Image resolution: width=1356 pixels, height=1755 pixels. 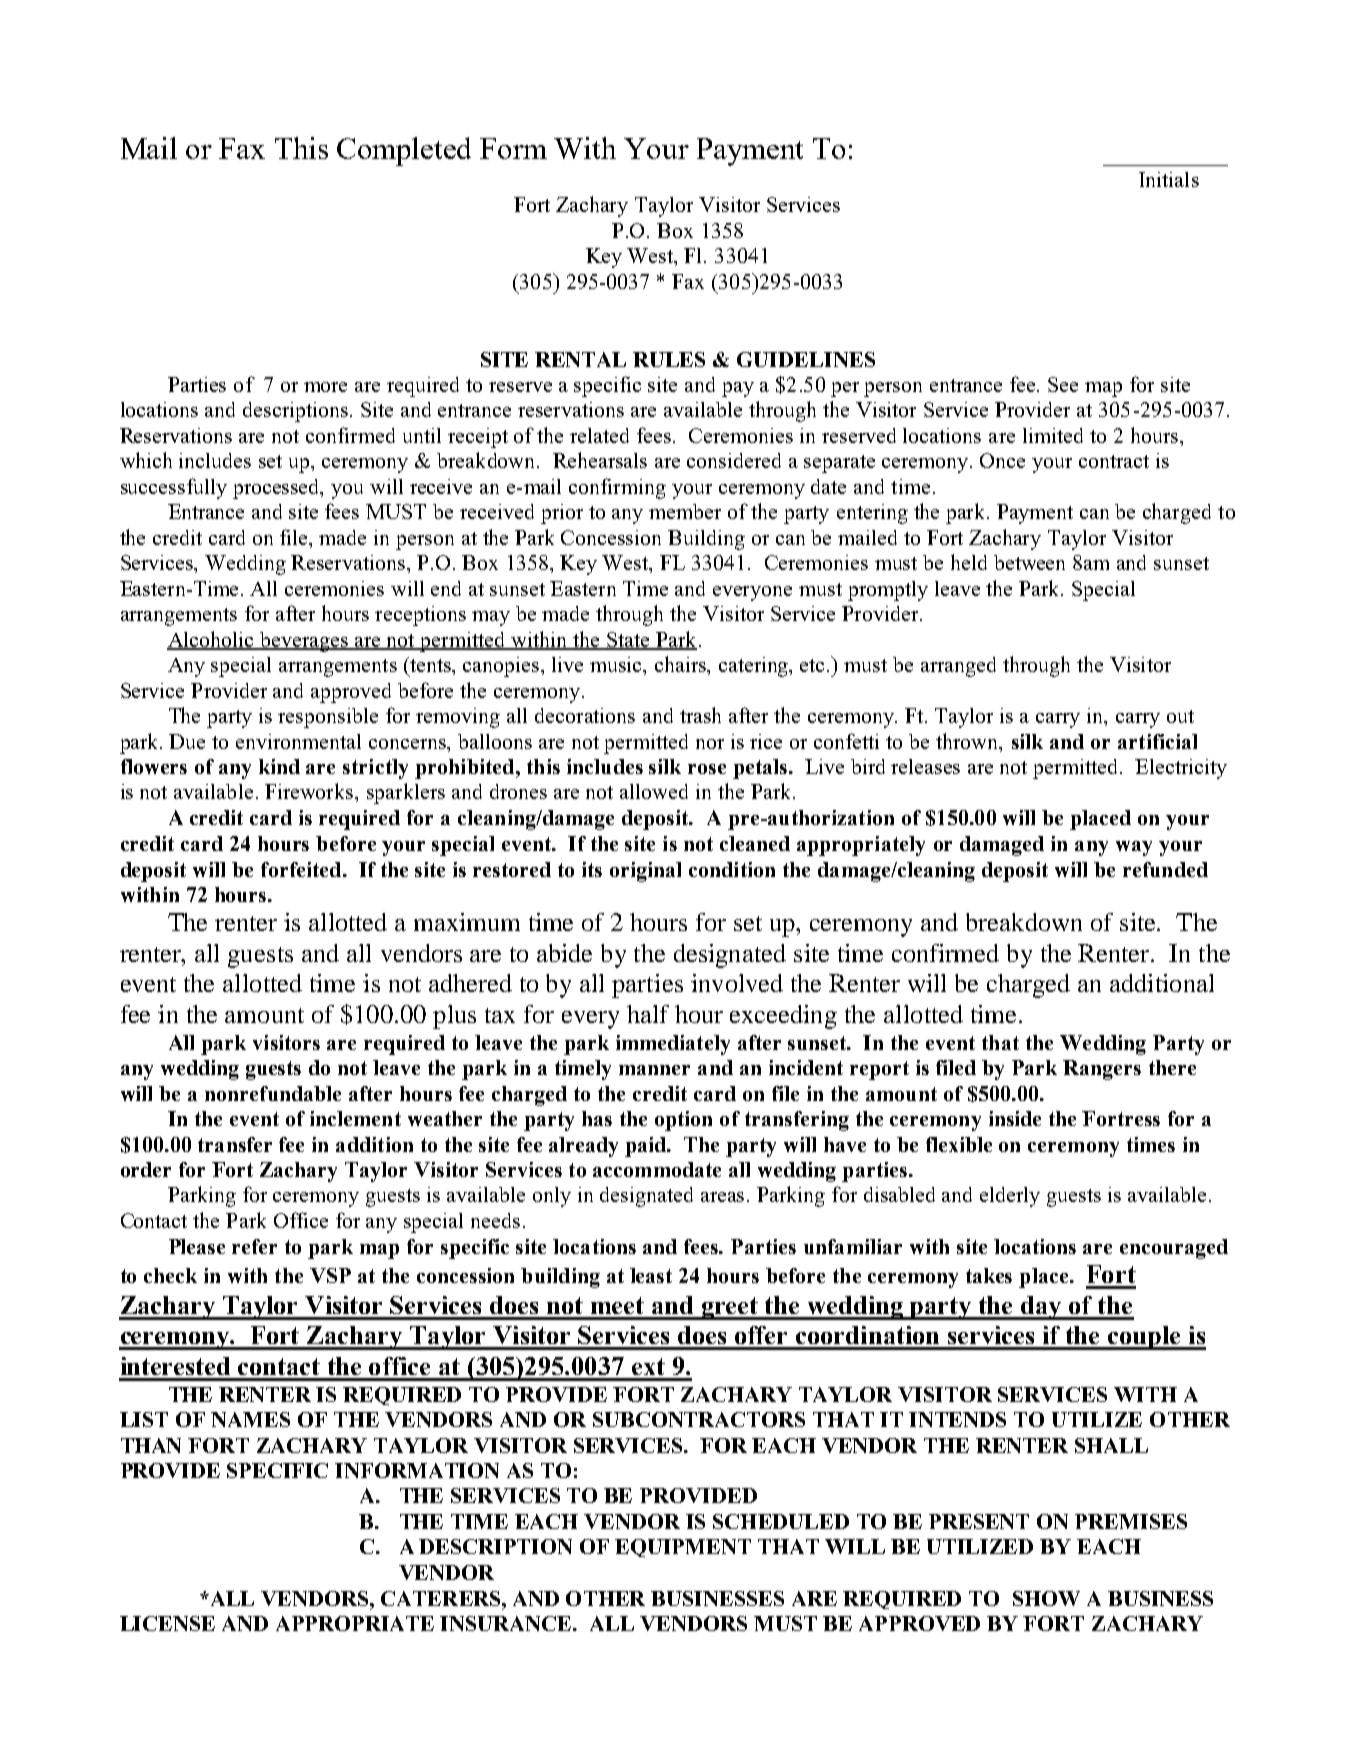 What do you see at coordinates (404, 151) in the document?
I see `Completed` at bounding box center [404, 151].
